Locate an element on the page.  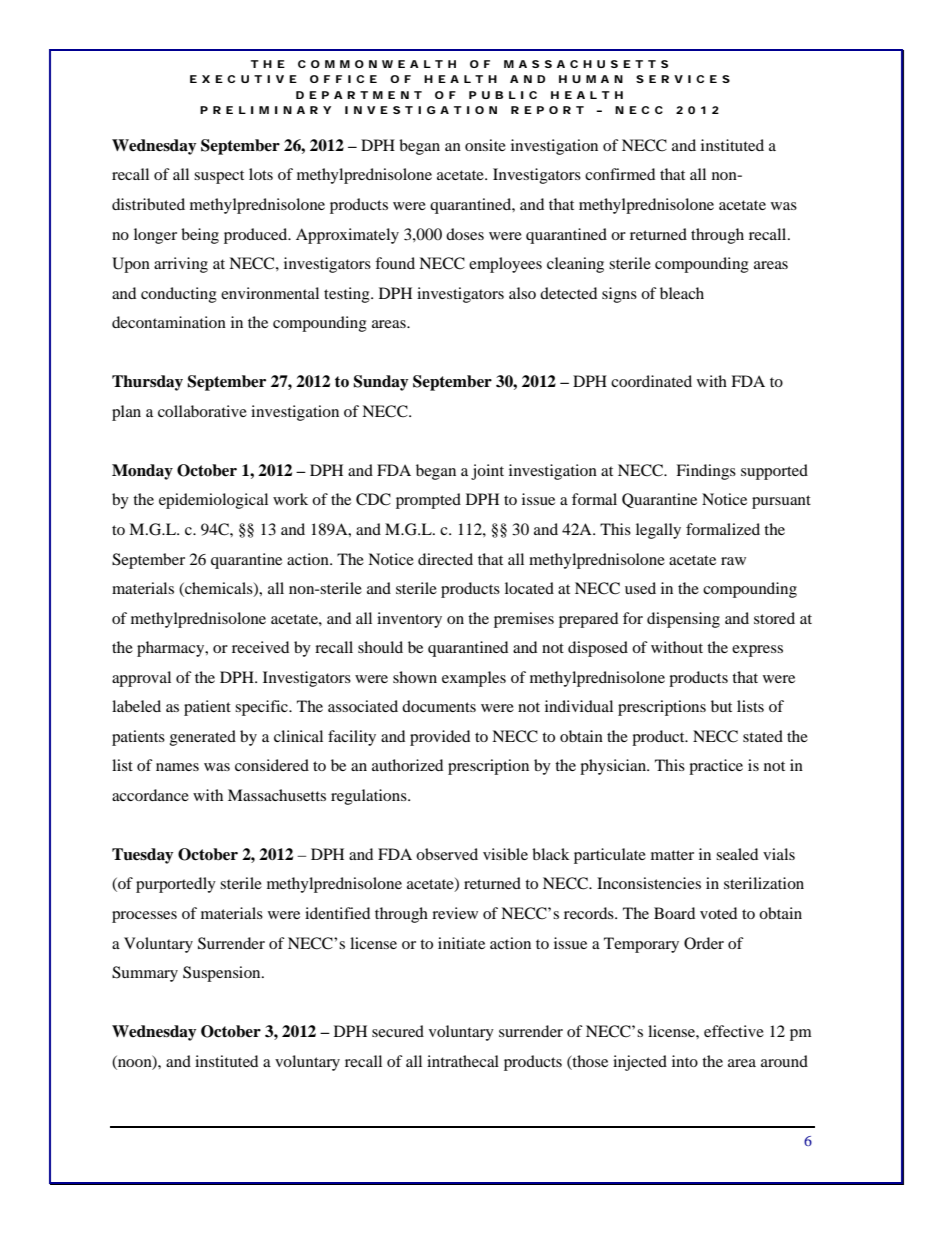
coordinated is located at coordinates (651, 381).
